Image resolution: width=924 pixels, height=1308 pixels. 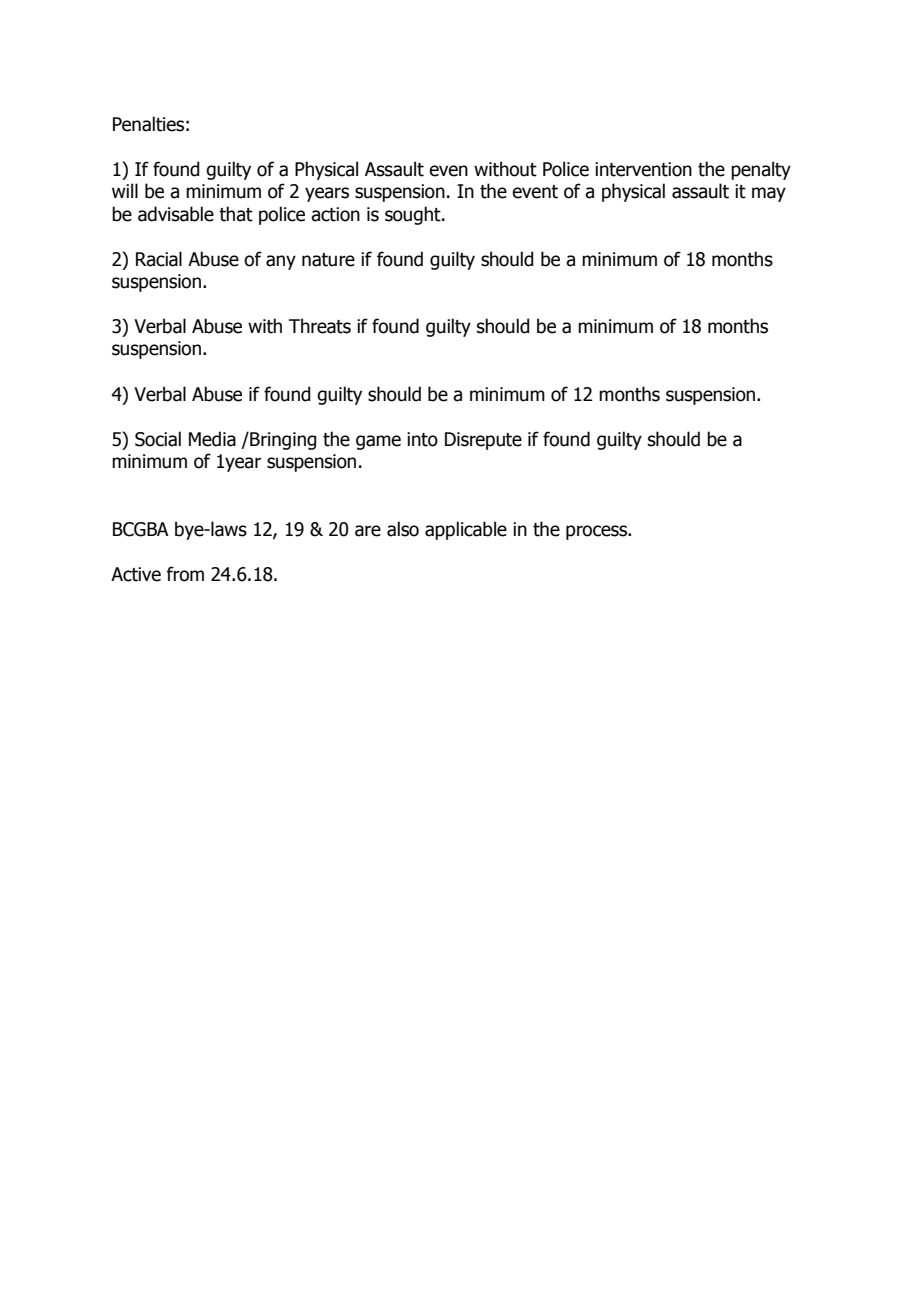 What do you see at coordinates (414, 215) in the screenshot?
I see `sought` at bounding box center [414, 215].
